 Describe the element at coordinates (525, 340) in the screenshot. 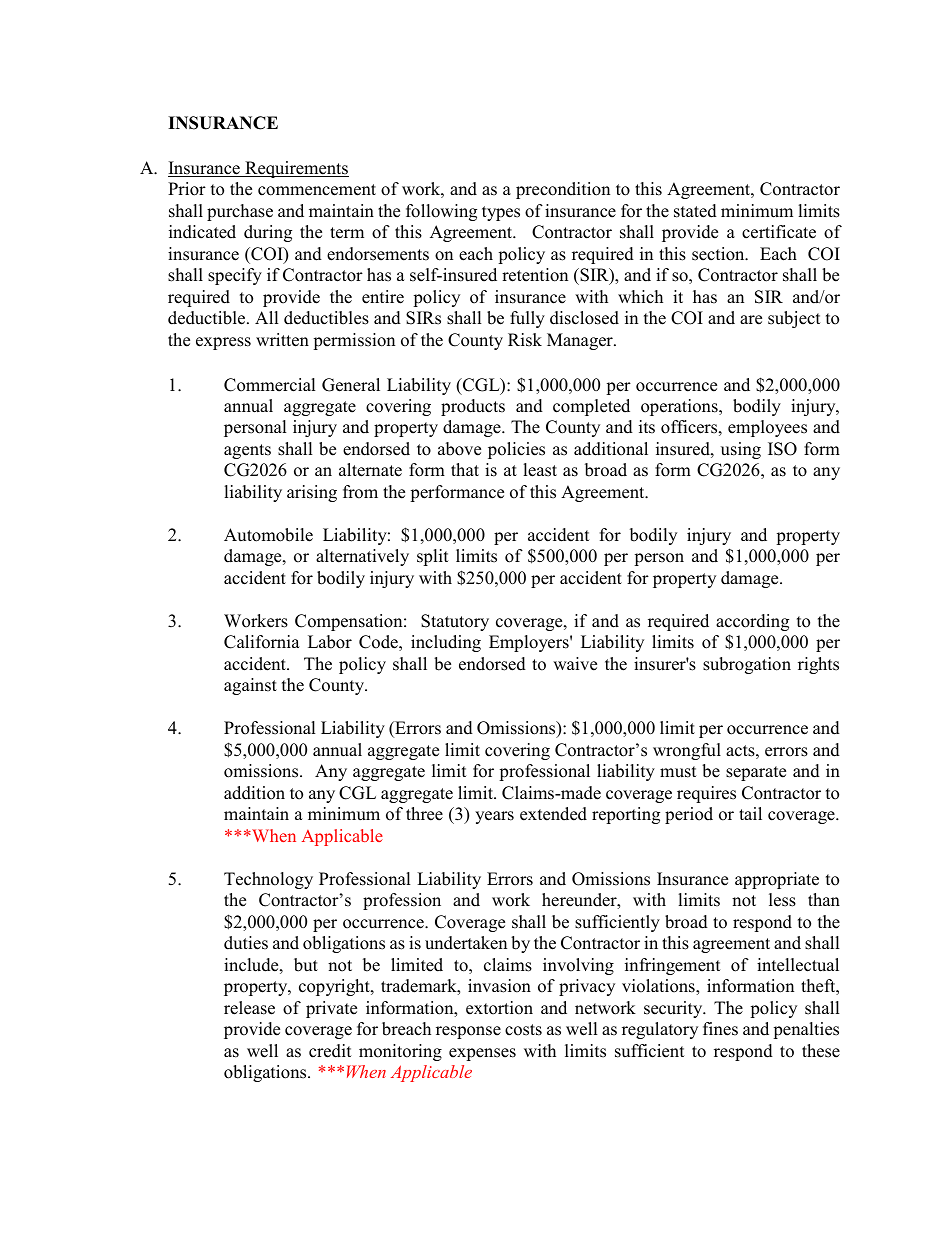

I see `Risk` at that location.
